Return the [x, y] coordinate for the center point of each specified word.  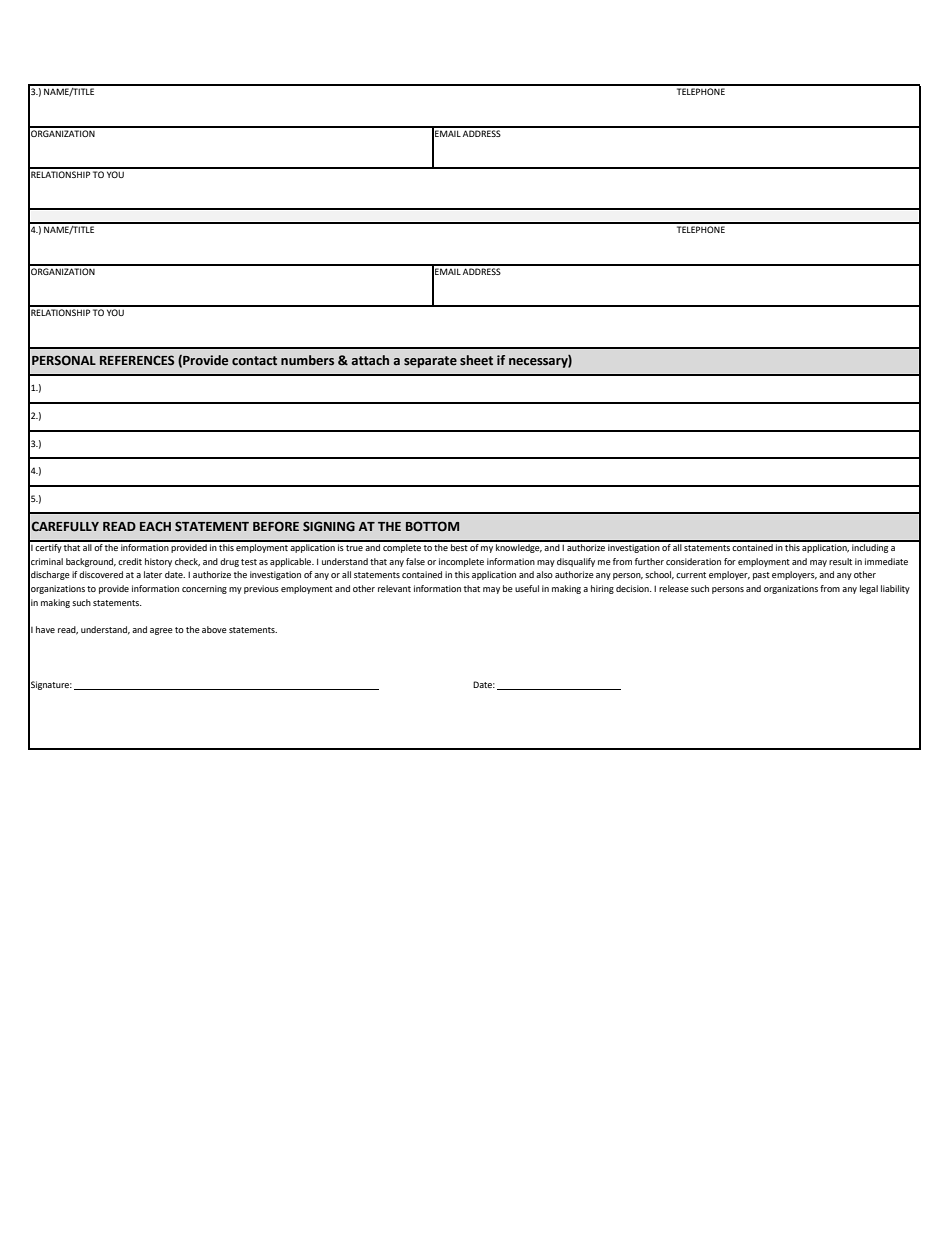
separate [430, 362]
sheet [476, 360]
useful [527, 588]
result [840, 561]
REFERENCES [137, 360]
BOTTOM [432, 526]
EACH [155, 526]
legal [869, 589]
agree [161, 631]
